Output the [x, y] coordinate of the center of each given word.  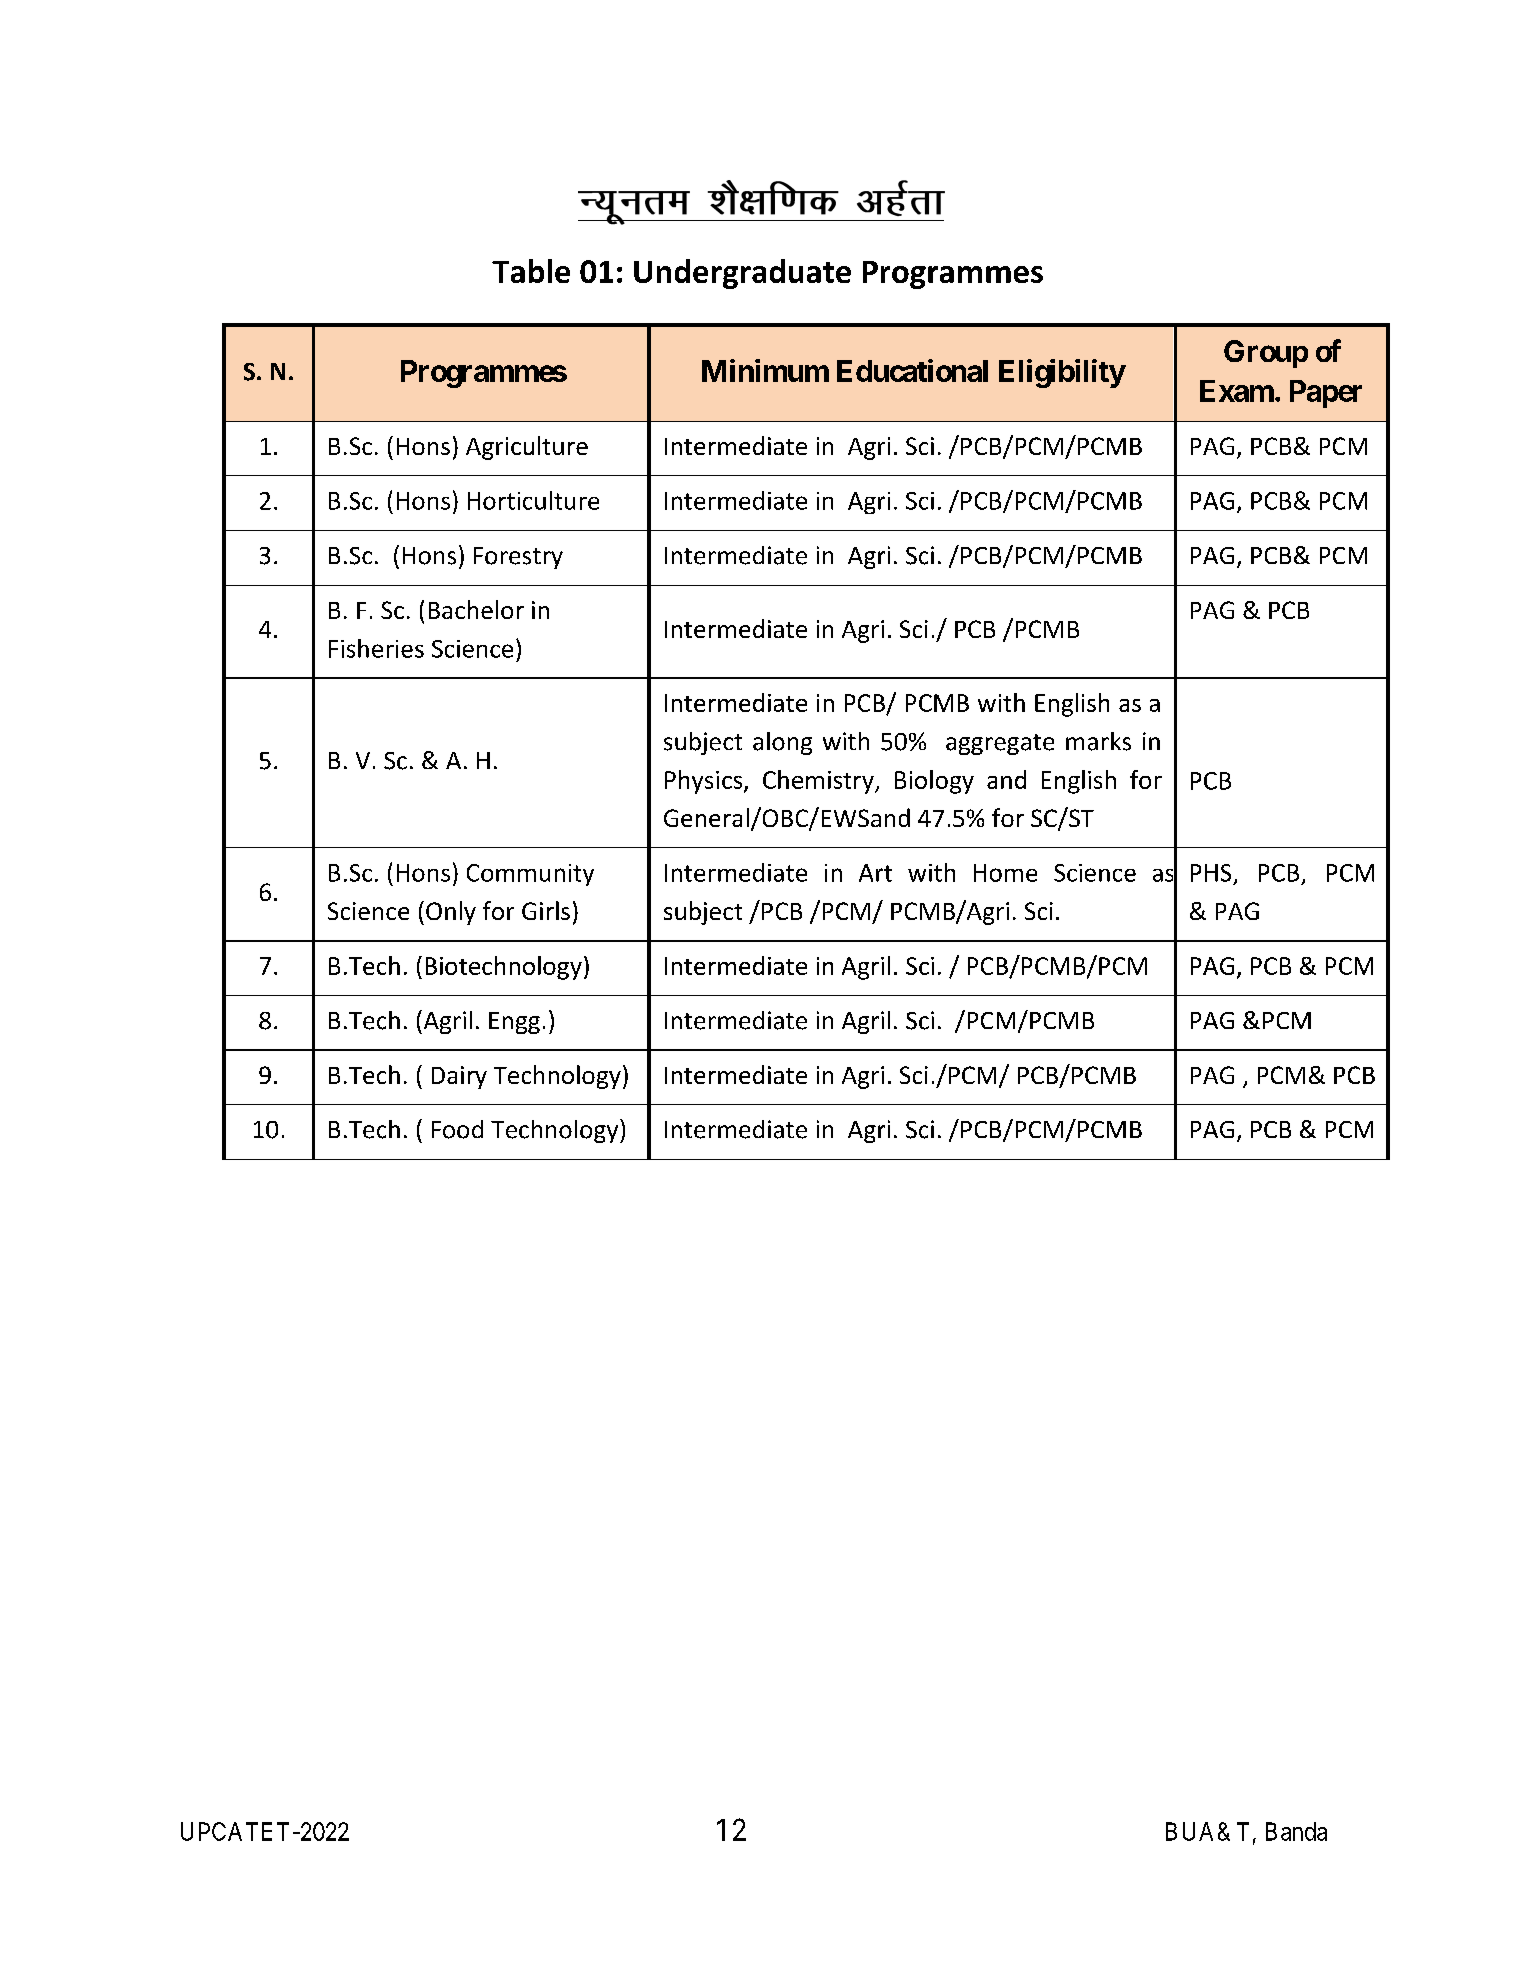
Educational [912, 370]
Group [1266, 354]
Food [457, 1129]
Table [531, 271]
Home [1005, 873]
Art [875, 873]
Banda [1296, 1831]
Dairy [459, 1077]
